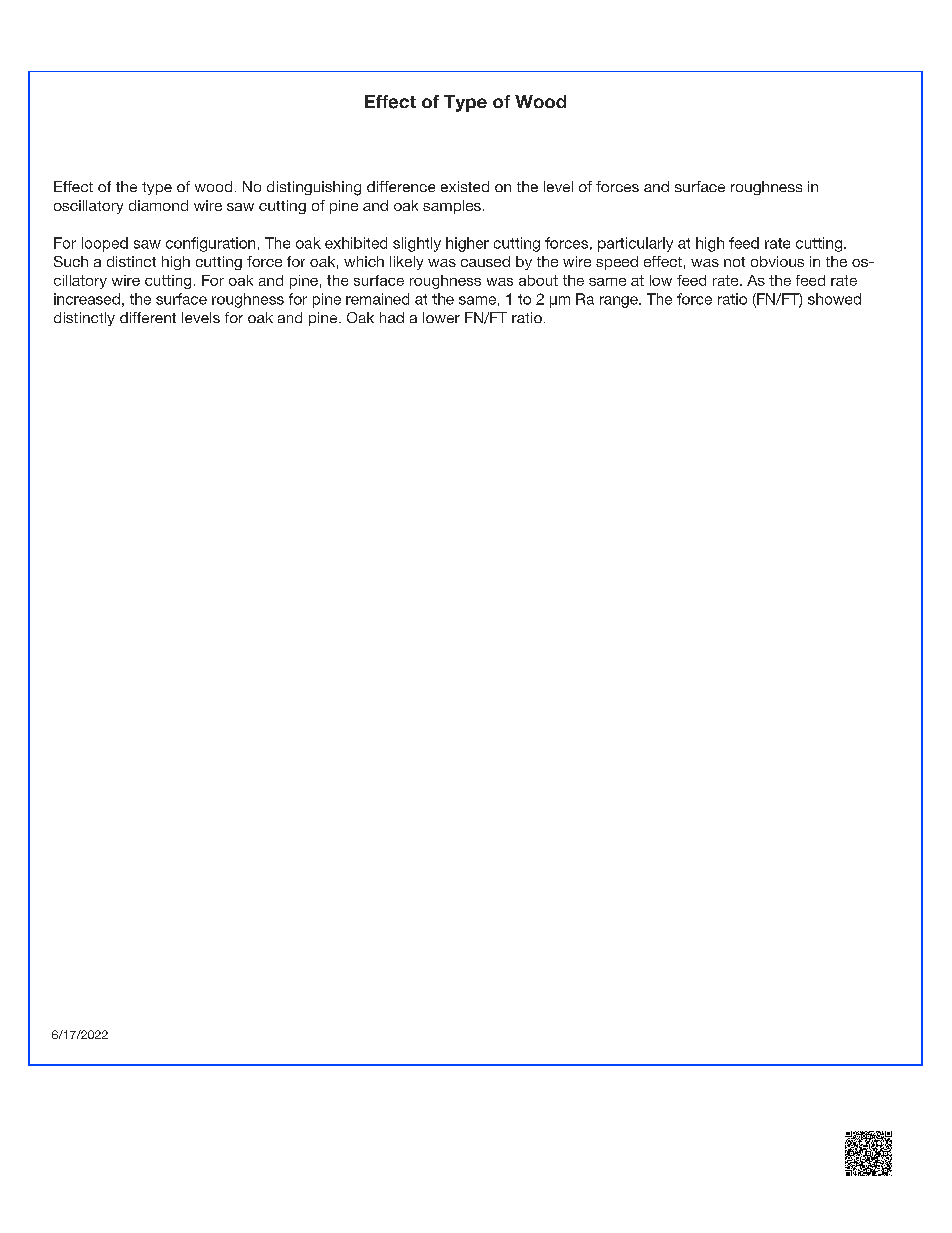 Image resolution: width=952 pixels, height=1233 pixels. I want to click on range, so click(620, 302).
